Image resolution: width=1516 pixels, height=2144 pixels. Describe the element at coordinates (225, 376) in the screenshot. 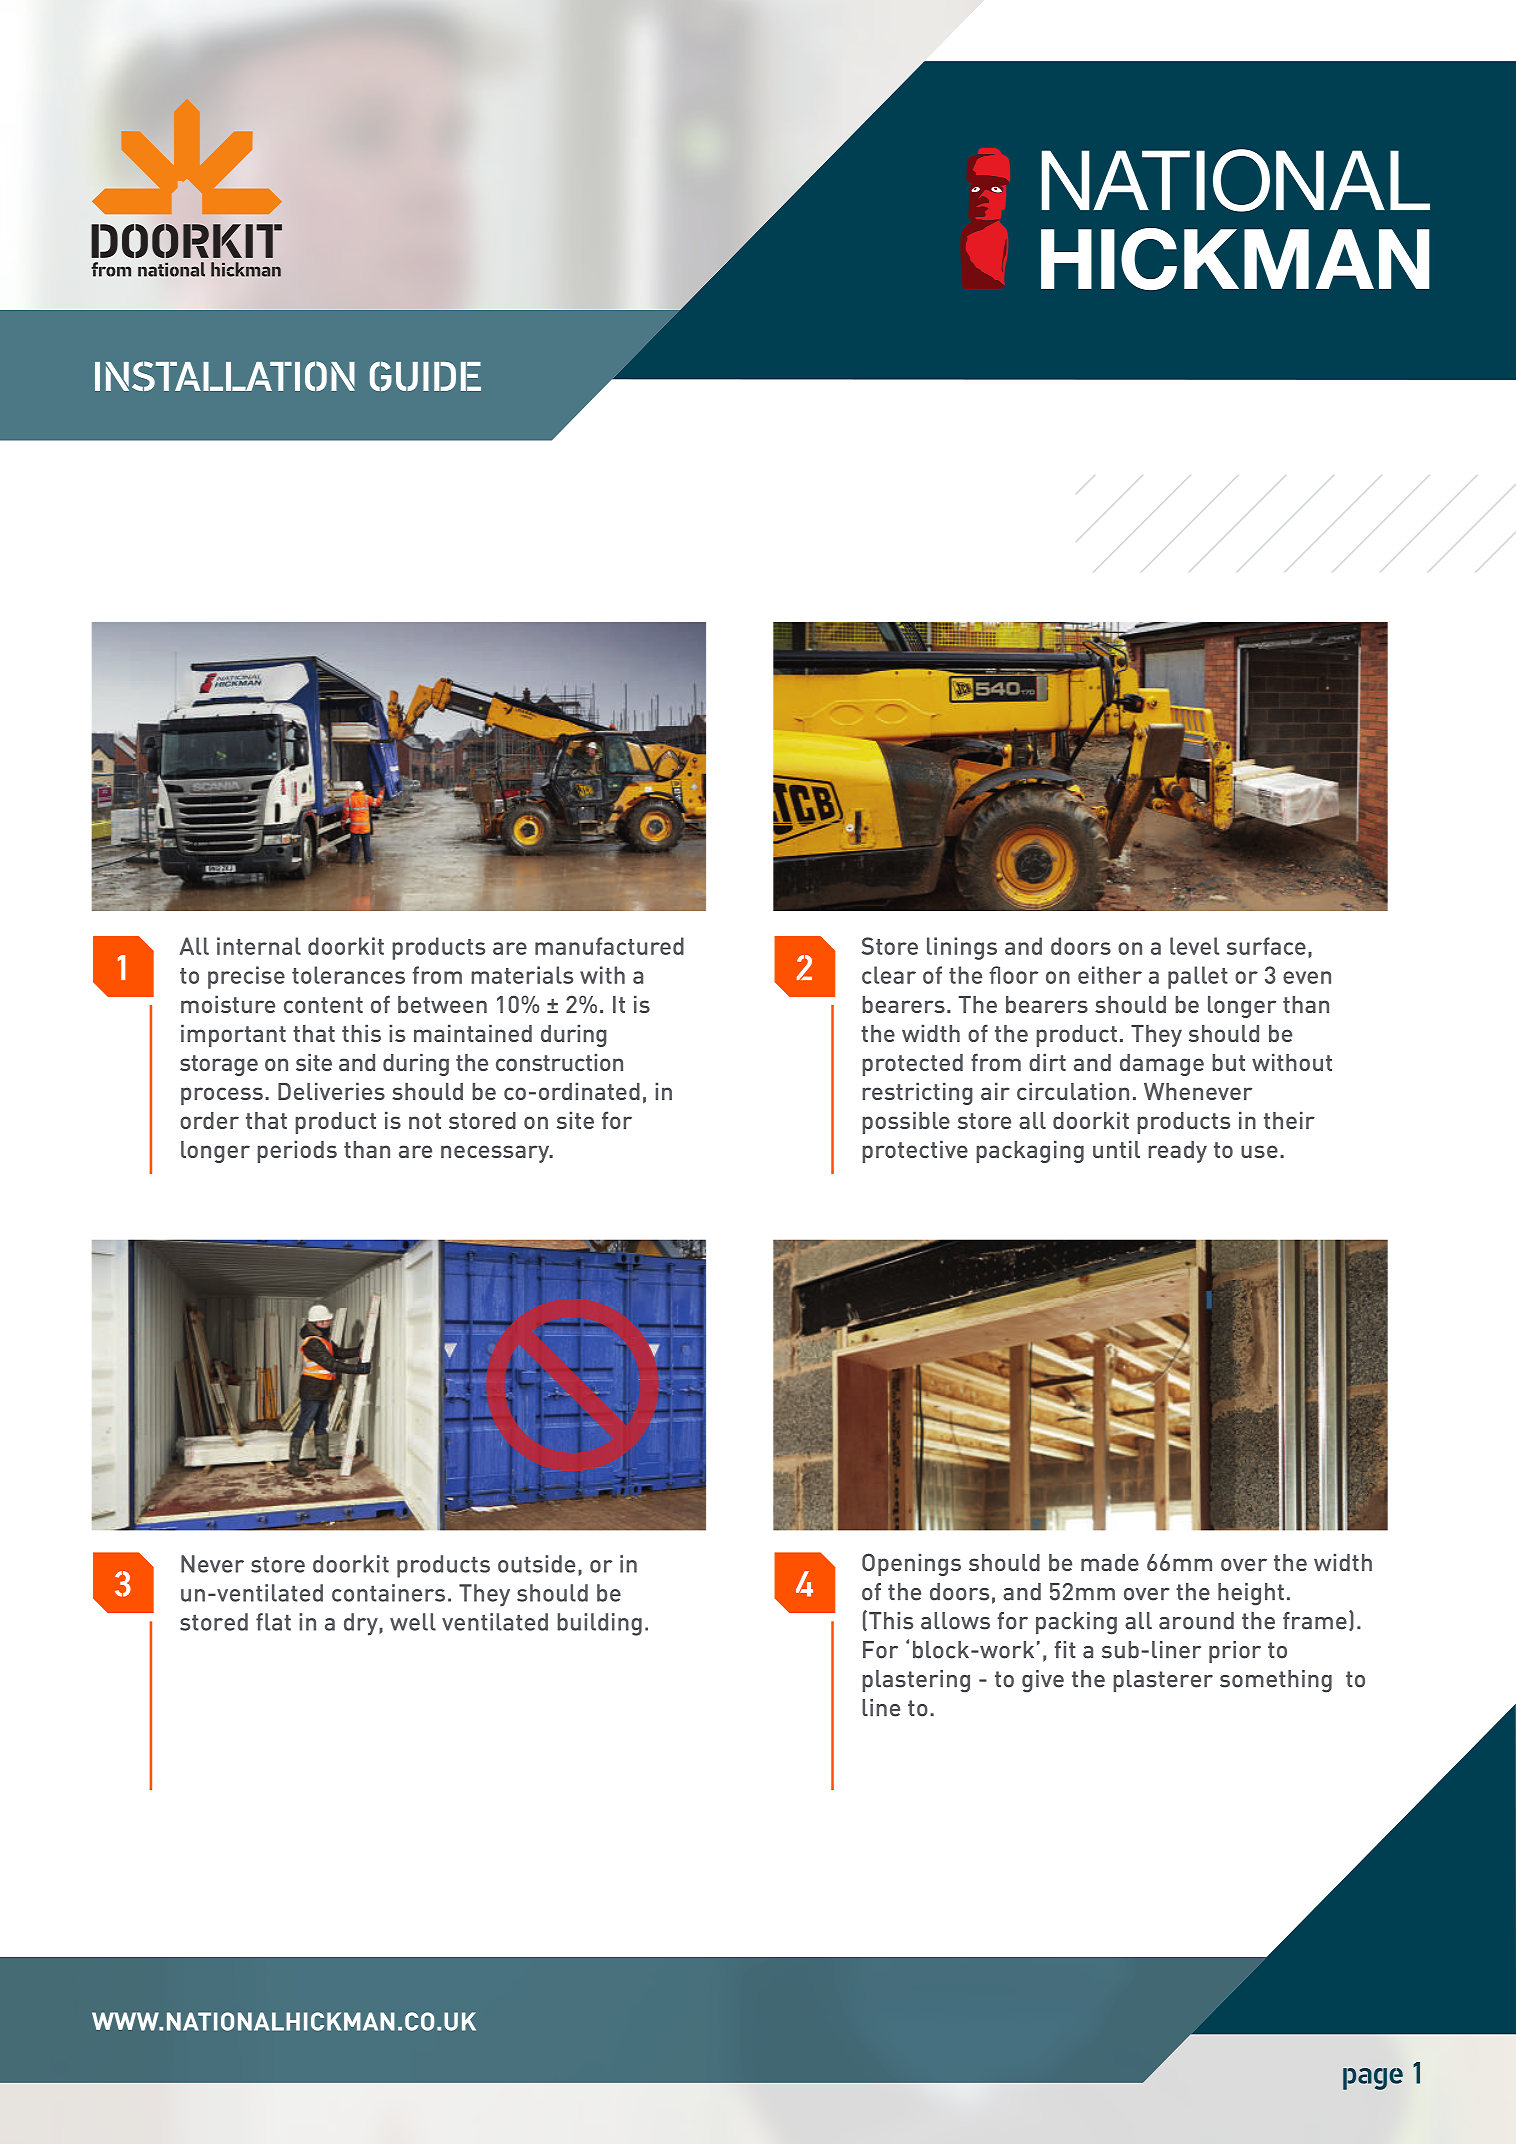

I see `INSTALLATION` at that location.
